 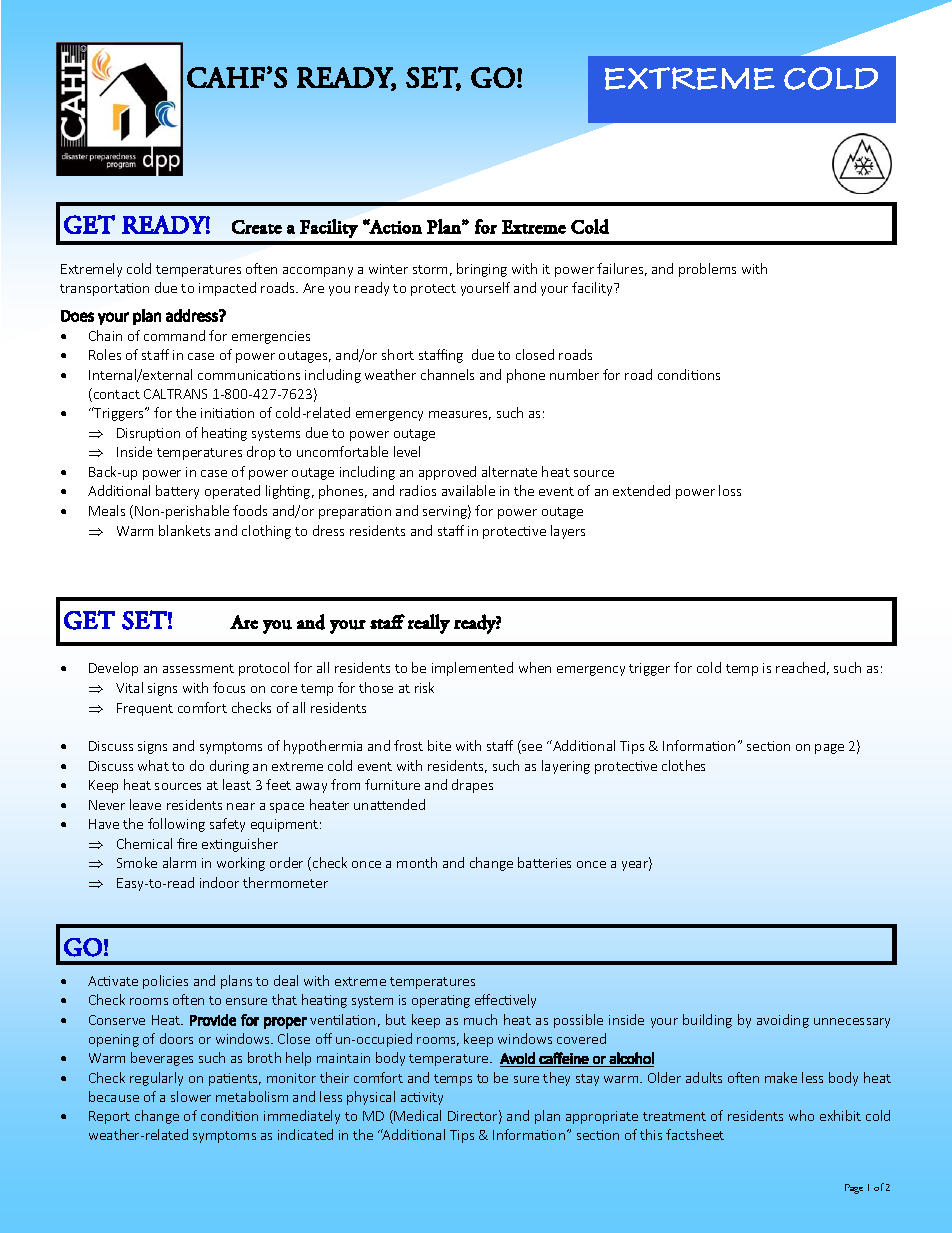 What do you see at coordinates (482, 270) in the screenshot?
I see `bringing` at bounding box center [482, 270].
